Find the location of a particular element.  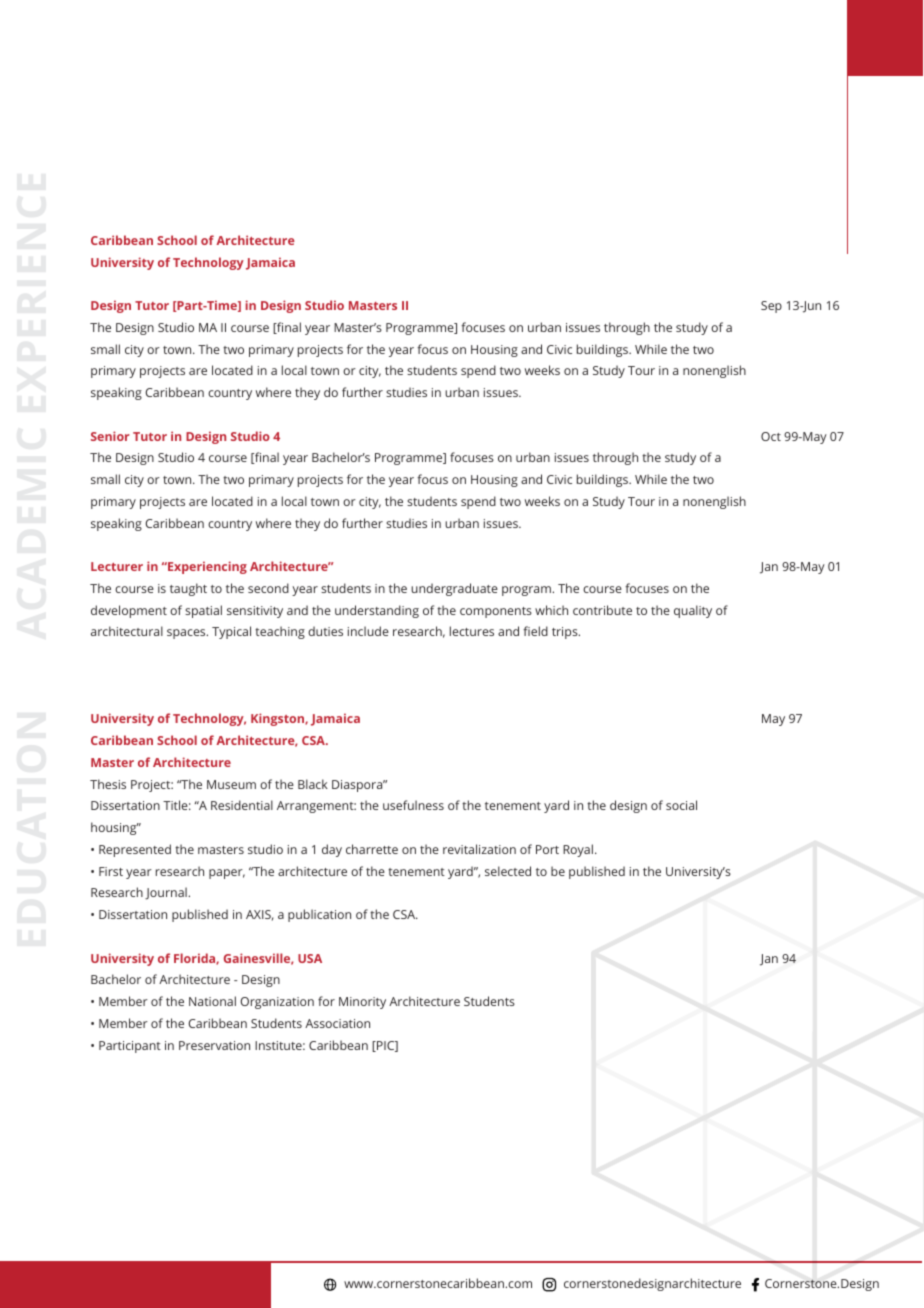

Senior is located at coordinates (110, 436).
